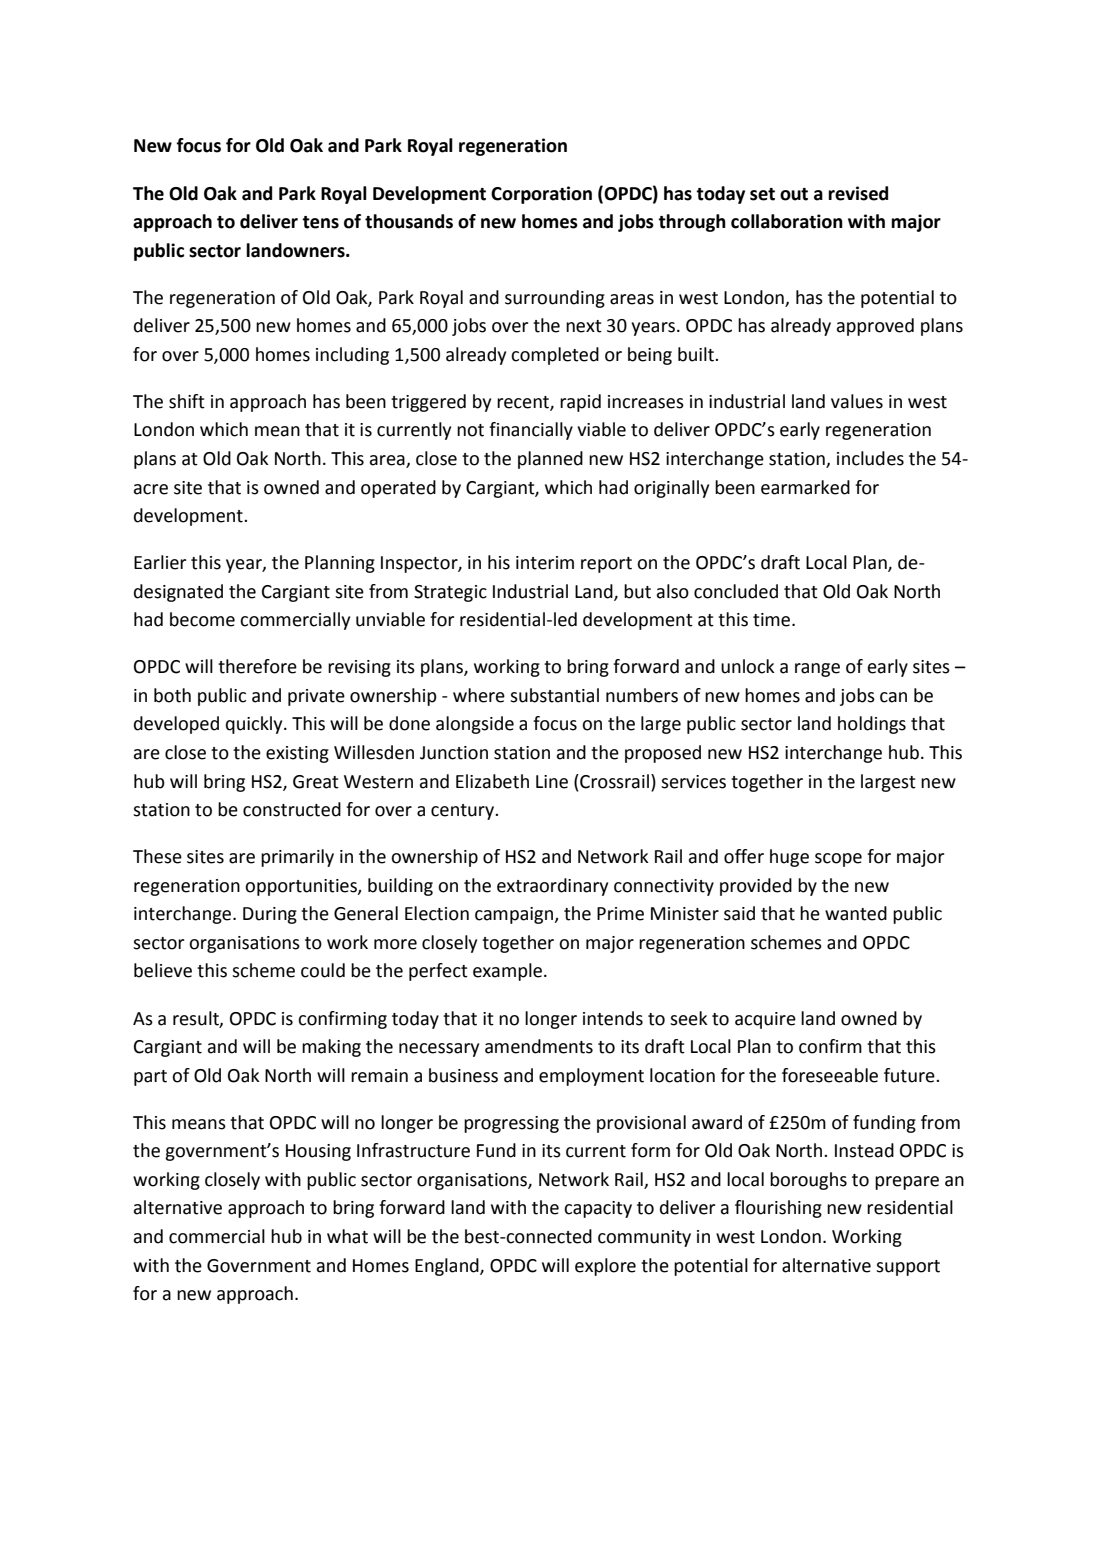 The height and width of the document is (1557, 1101). Describe the element at coordinates (320, 222) in the document. I see `tens` at that location.
